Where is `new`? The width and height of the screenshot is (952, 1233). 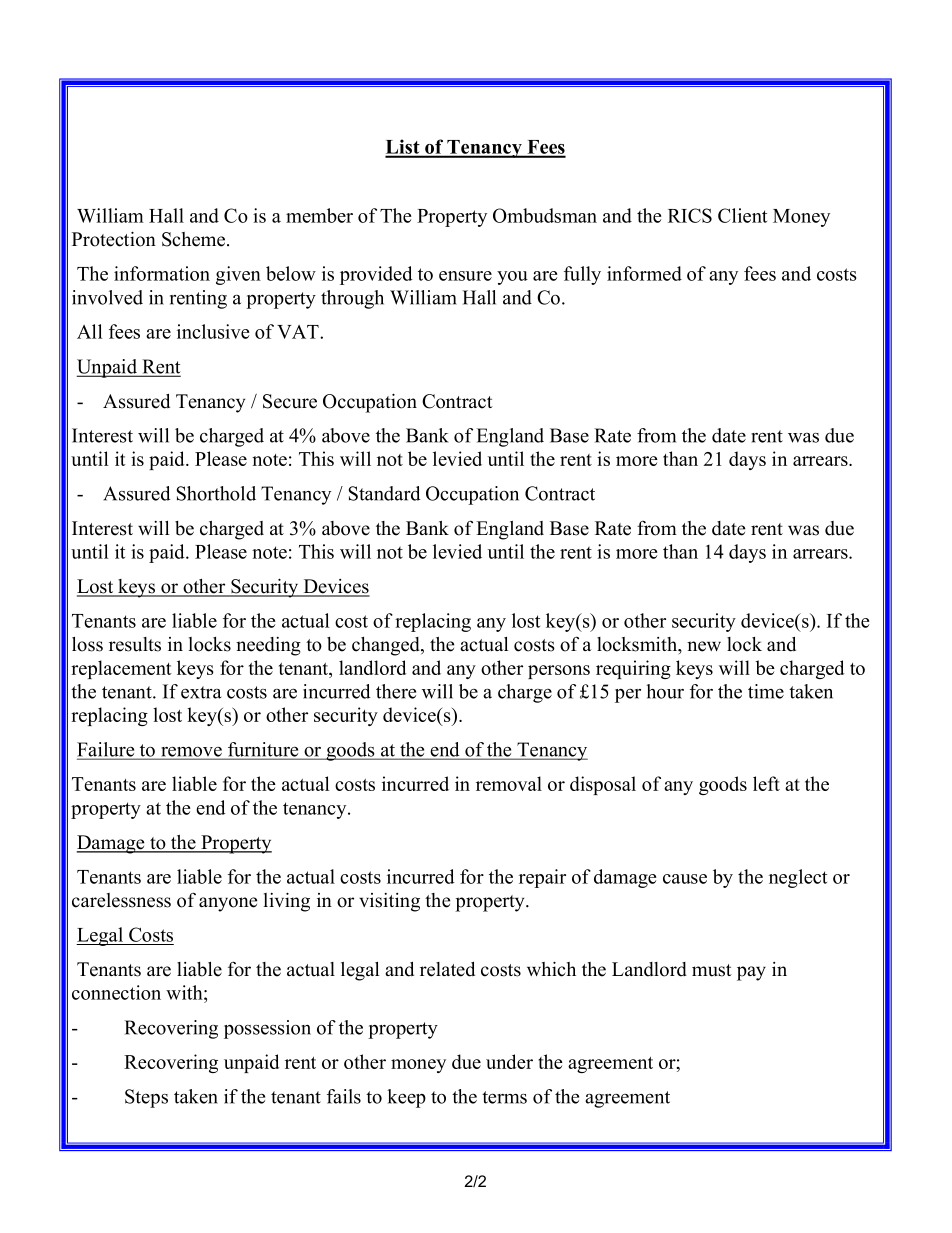
new is located at coordinates (704, 646).
